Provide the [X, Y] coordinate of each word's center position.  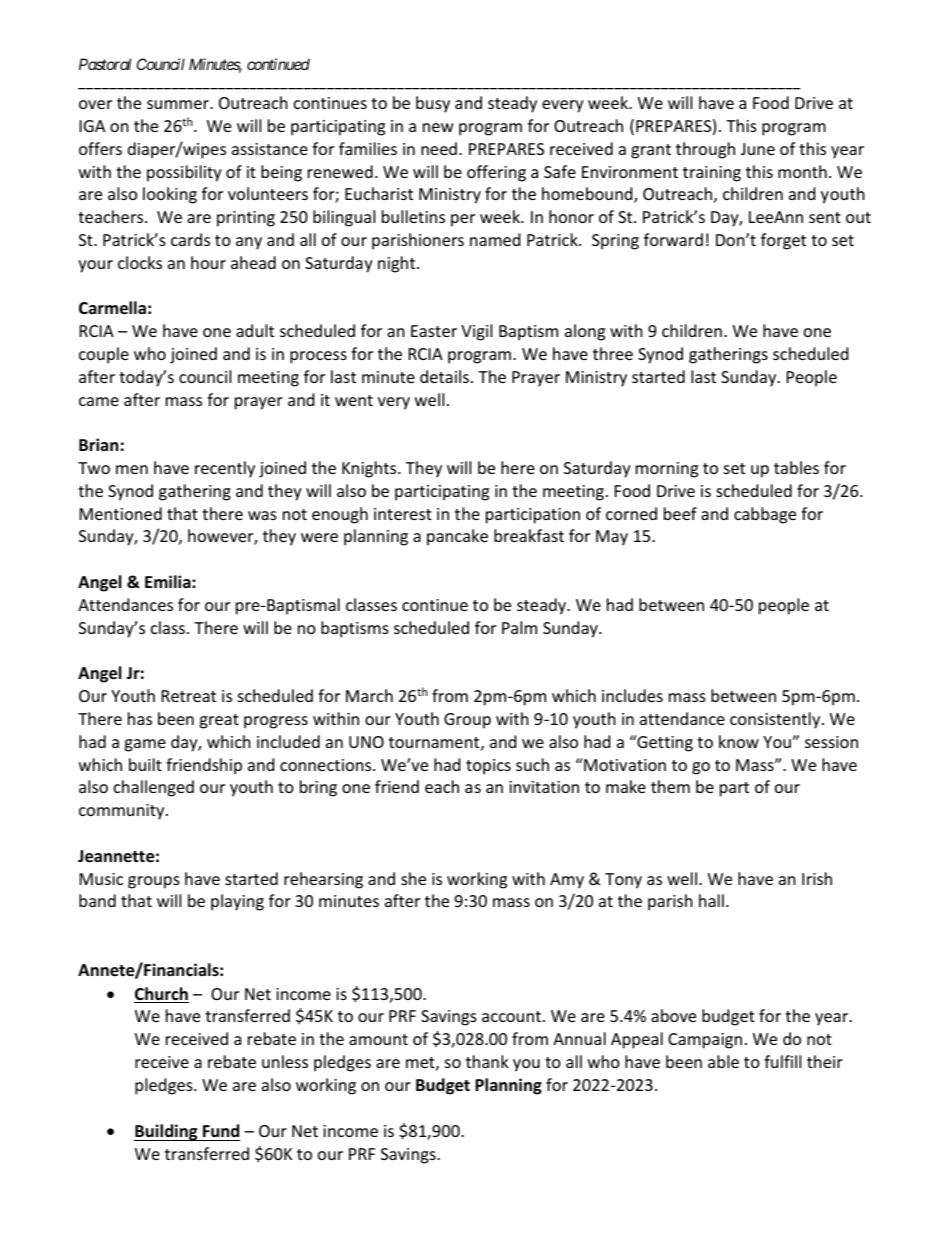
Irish [817, 878]
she [413, 878]
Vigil [476, 332]
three [613, 353]
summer [179, 104]
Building [167, 1132]
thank [487, 1061]
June [758, 149]
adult [255, 330]
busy [433, 104]
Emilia [169, 581]
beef [680, 513]
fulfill [782, 1061]
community [123, 812]
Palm [519, 627]
